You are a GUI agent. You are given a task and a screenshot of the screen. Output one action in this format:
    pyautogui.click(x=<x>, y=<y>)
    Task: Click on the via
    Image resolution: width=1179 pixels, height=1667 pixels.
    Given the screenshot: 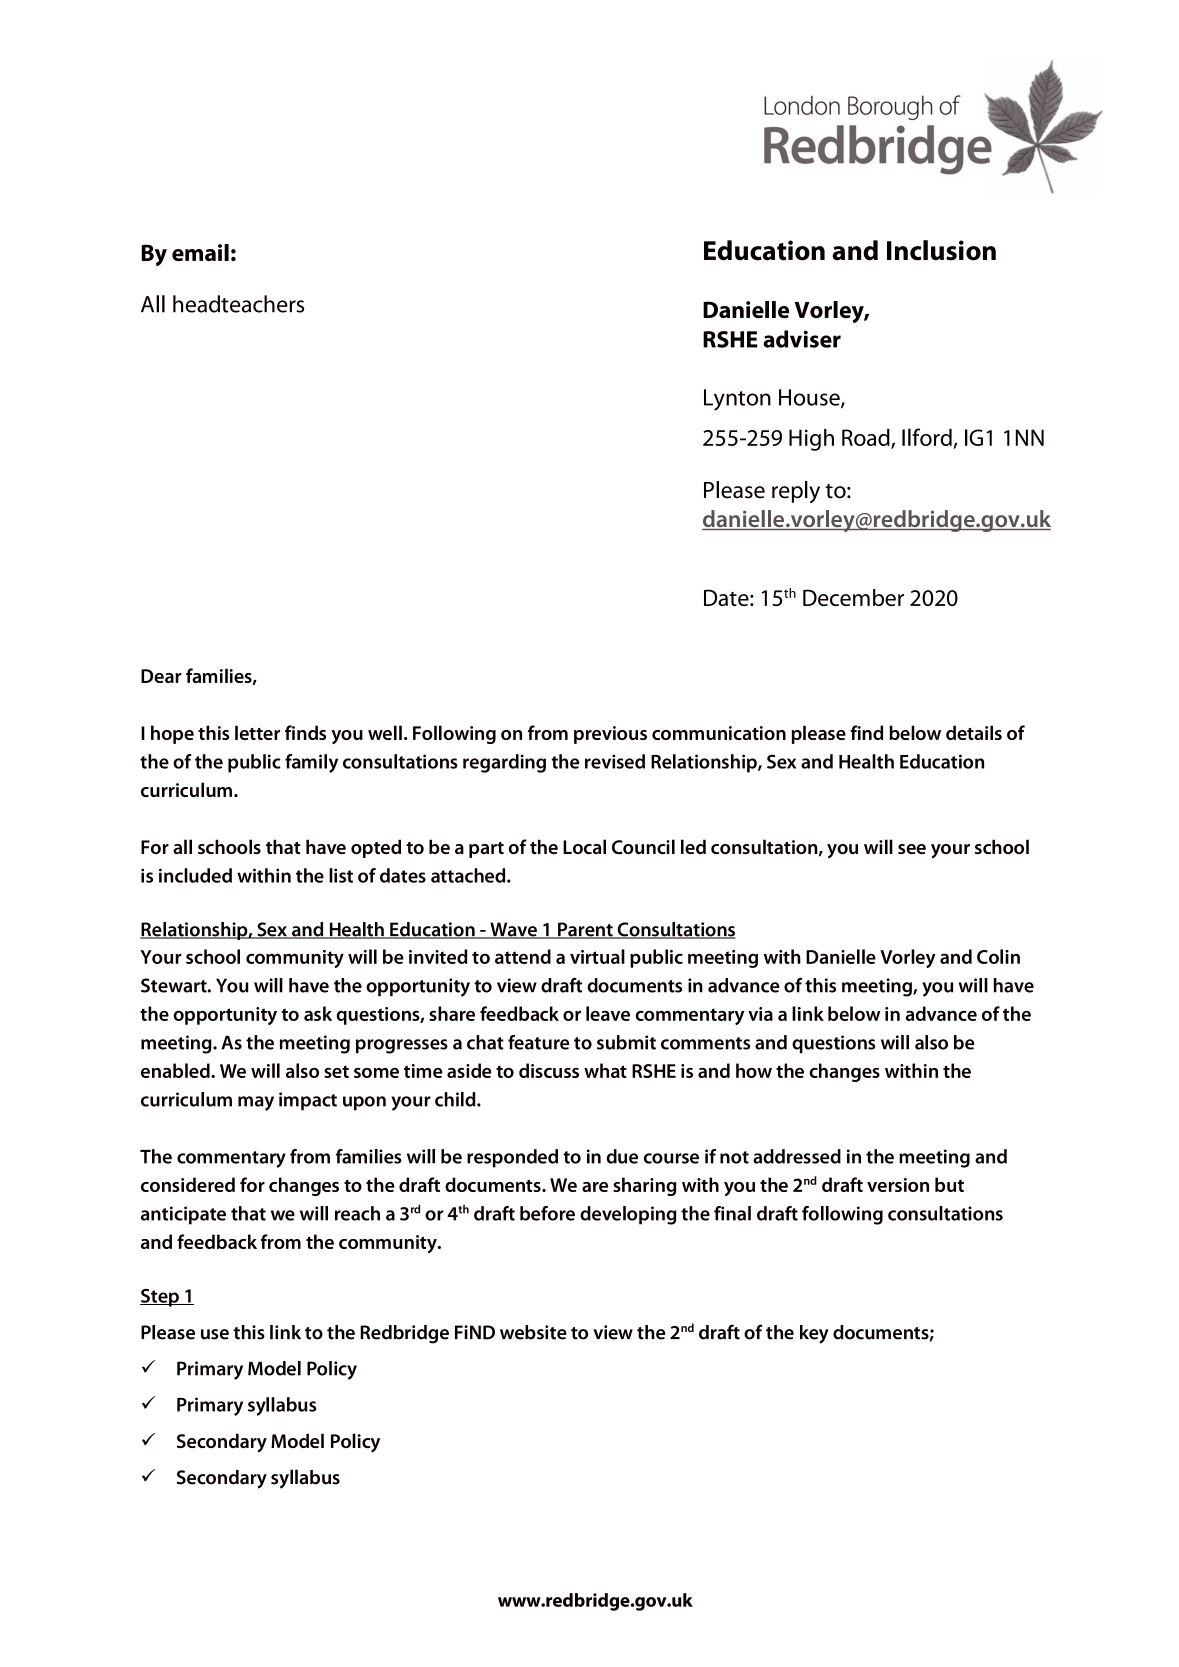 What is the action you would take?
    pyautogui.click(x=760, y=1014)
